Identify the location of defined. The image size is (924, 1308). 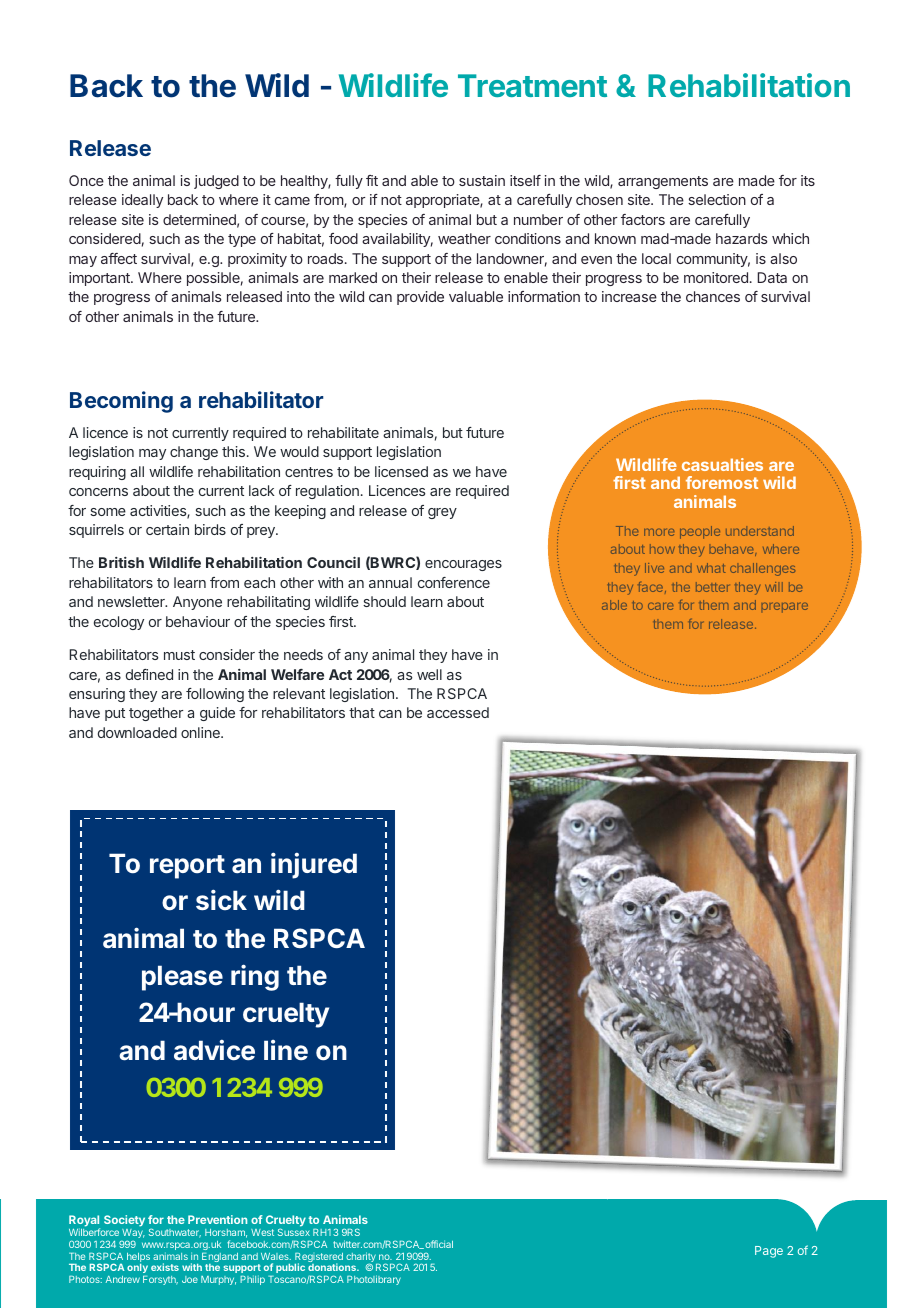
(149, 674).
